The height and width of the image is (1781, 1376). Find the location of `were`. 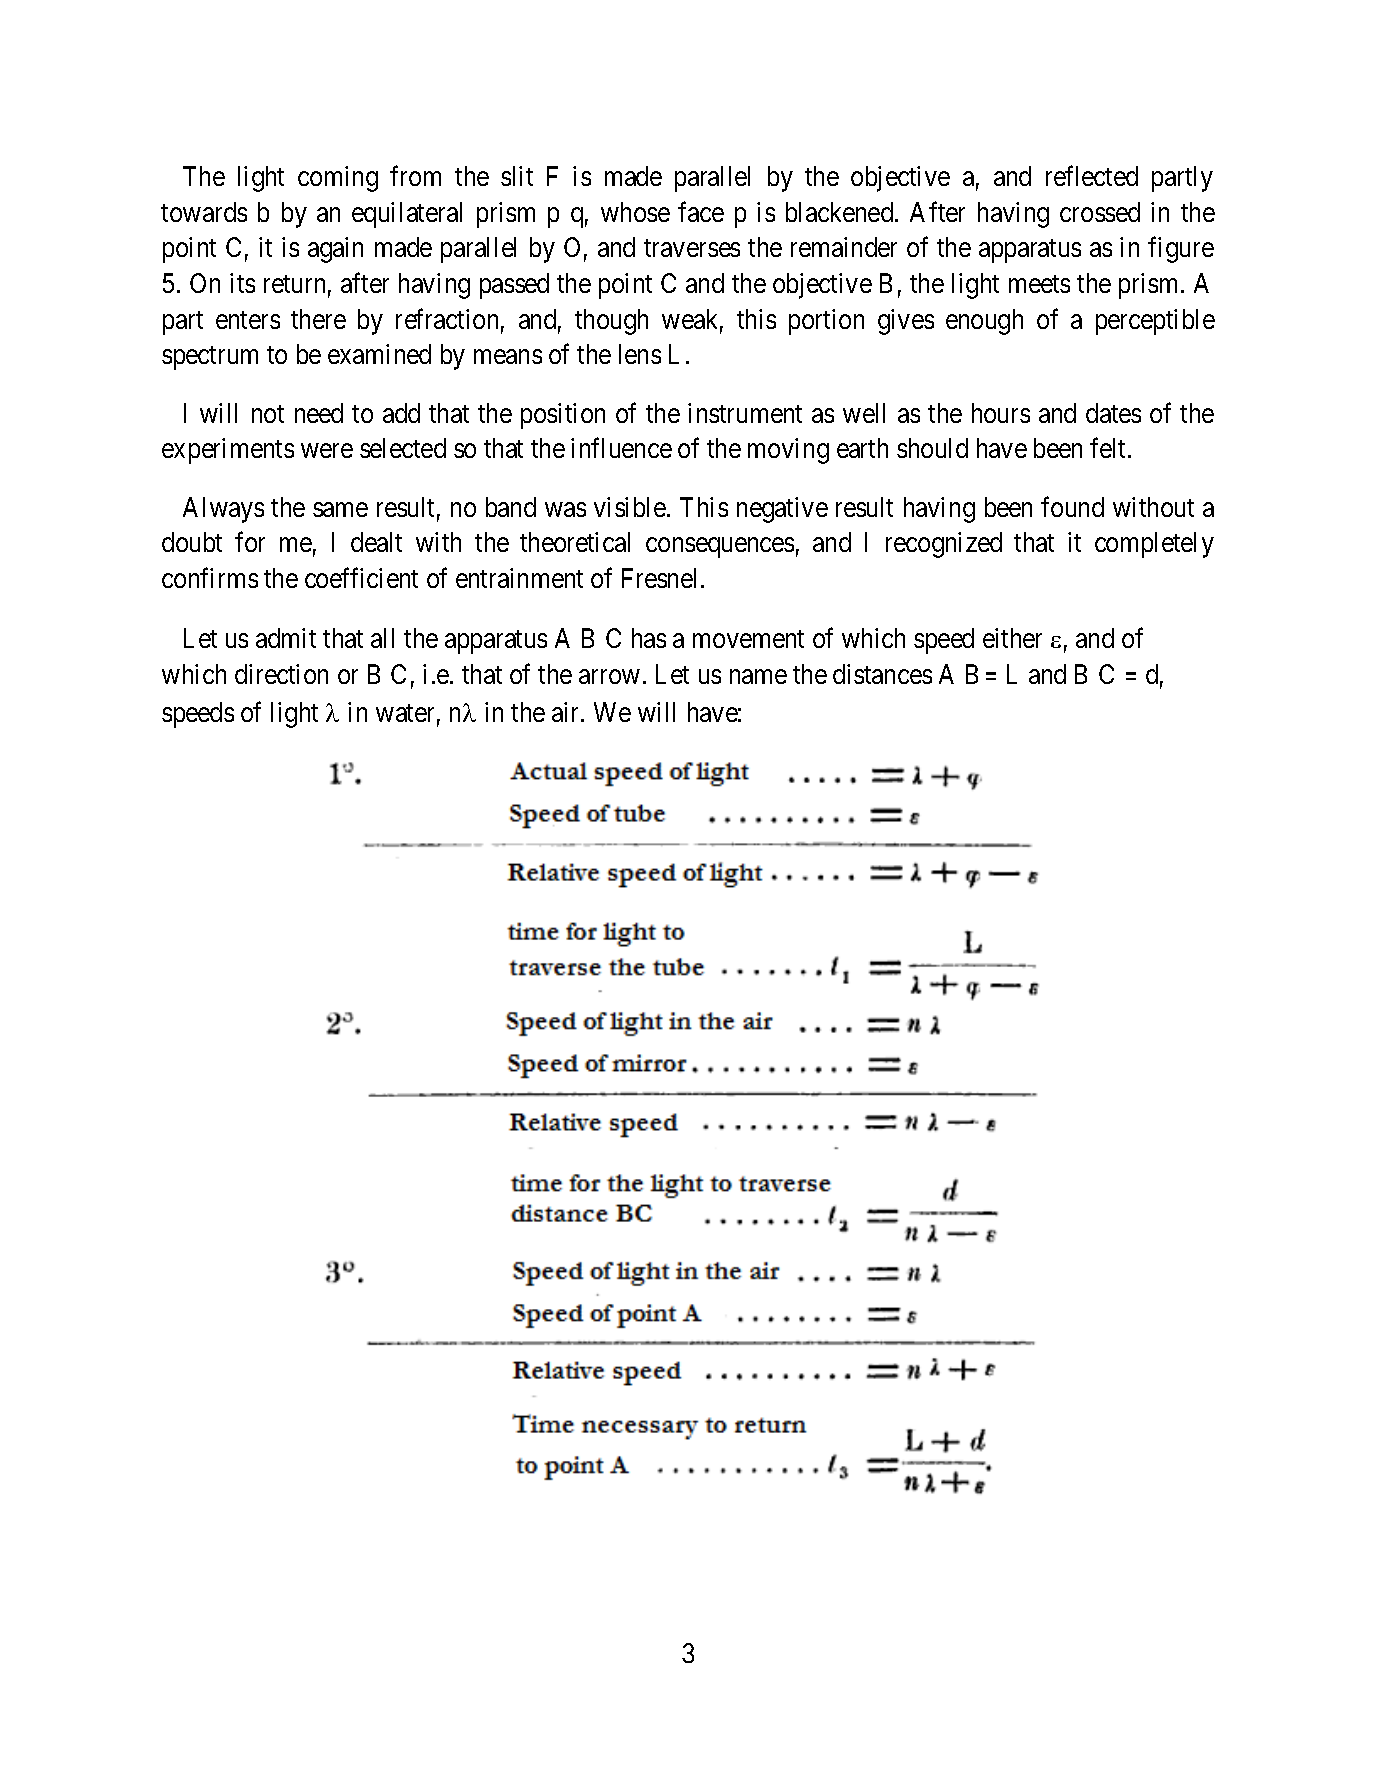

were is located at coordinates (327, 451).
